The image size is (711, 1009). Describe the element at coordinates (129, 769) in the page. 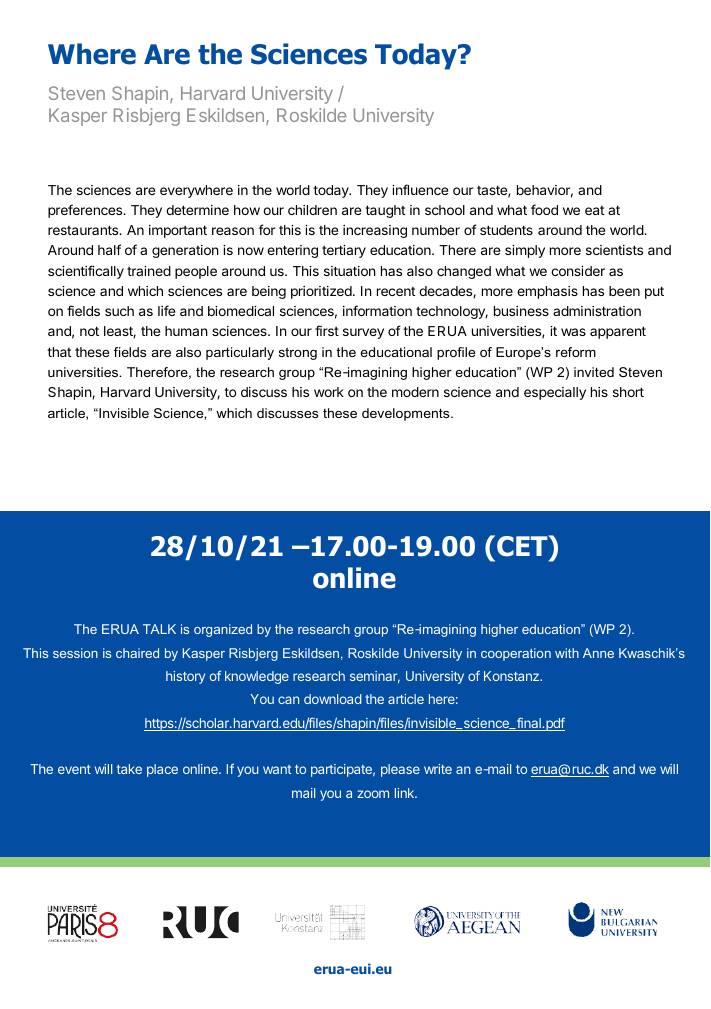

I see `take` at that location.
